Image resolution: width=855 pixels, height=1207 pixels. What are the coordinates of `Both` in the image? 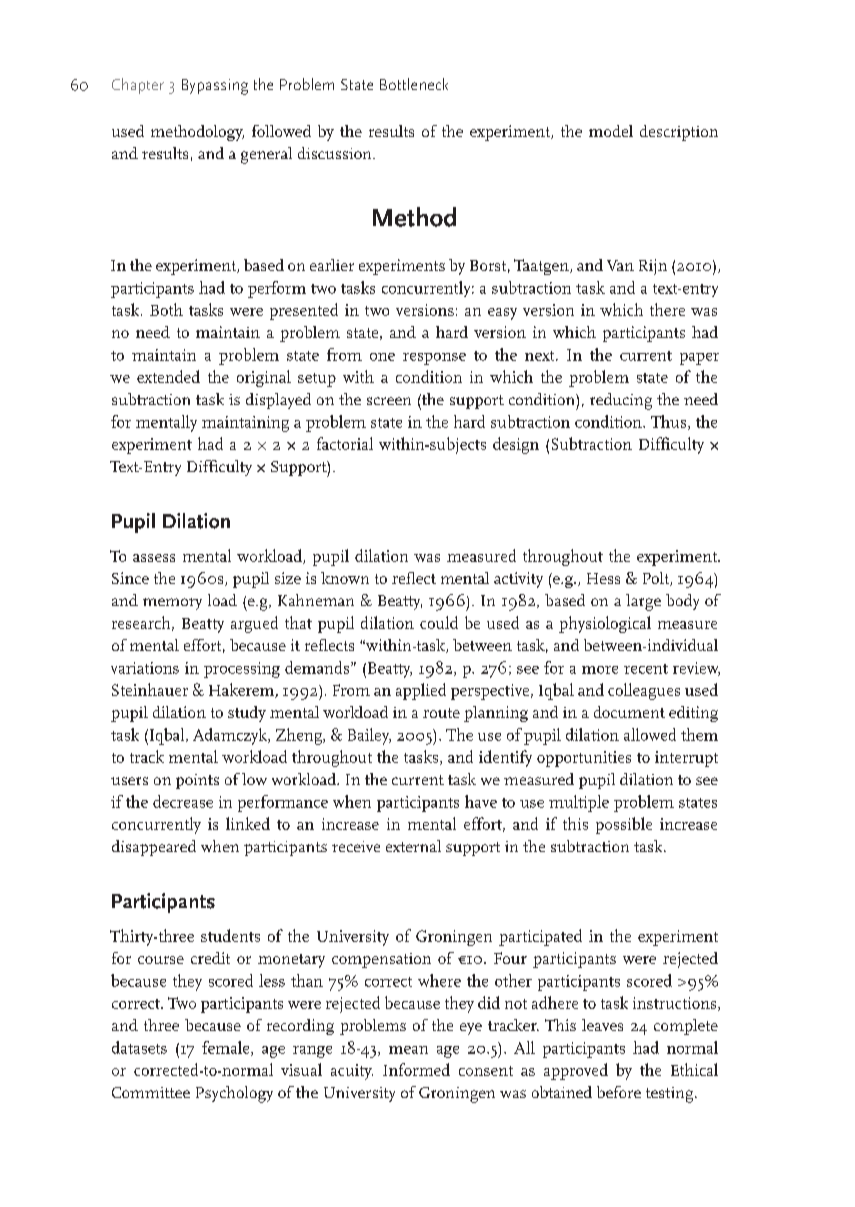 It's located at (166, 309).
